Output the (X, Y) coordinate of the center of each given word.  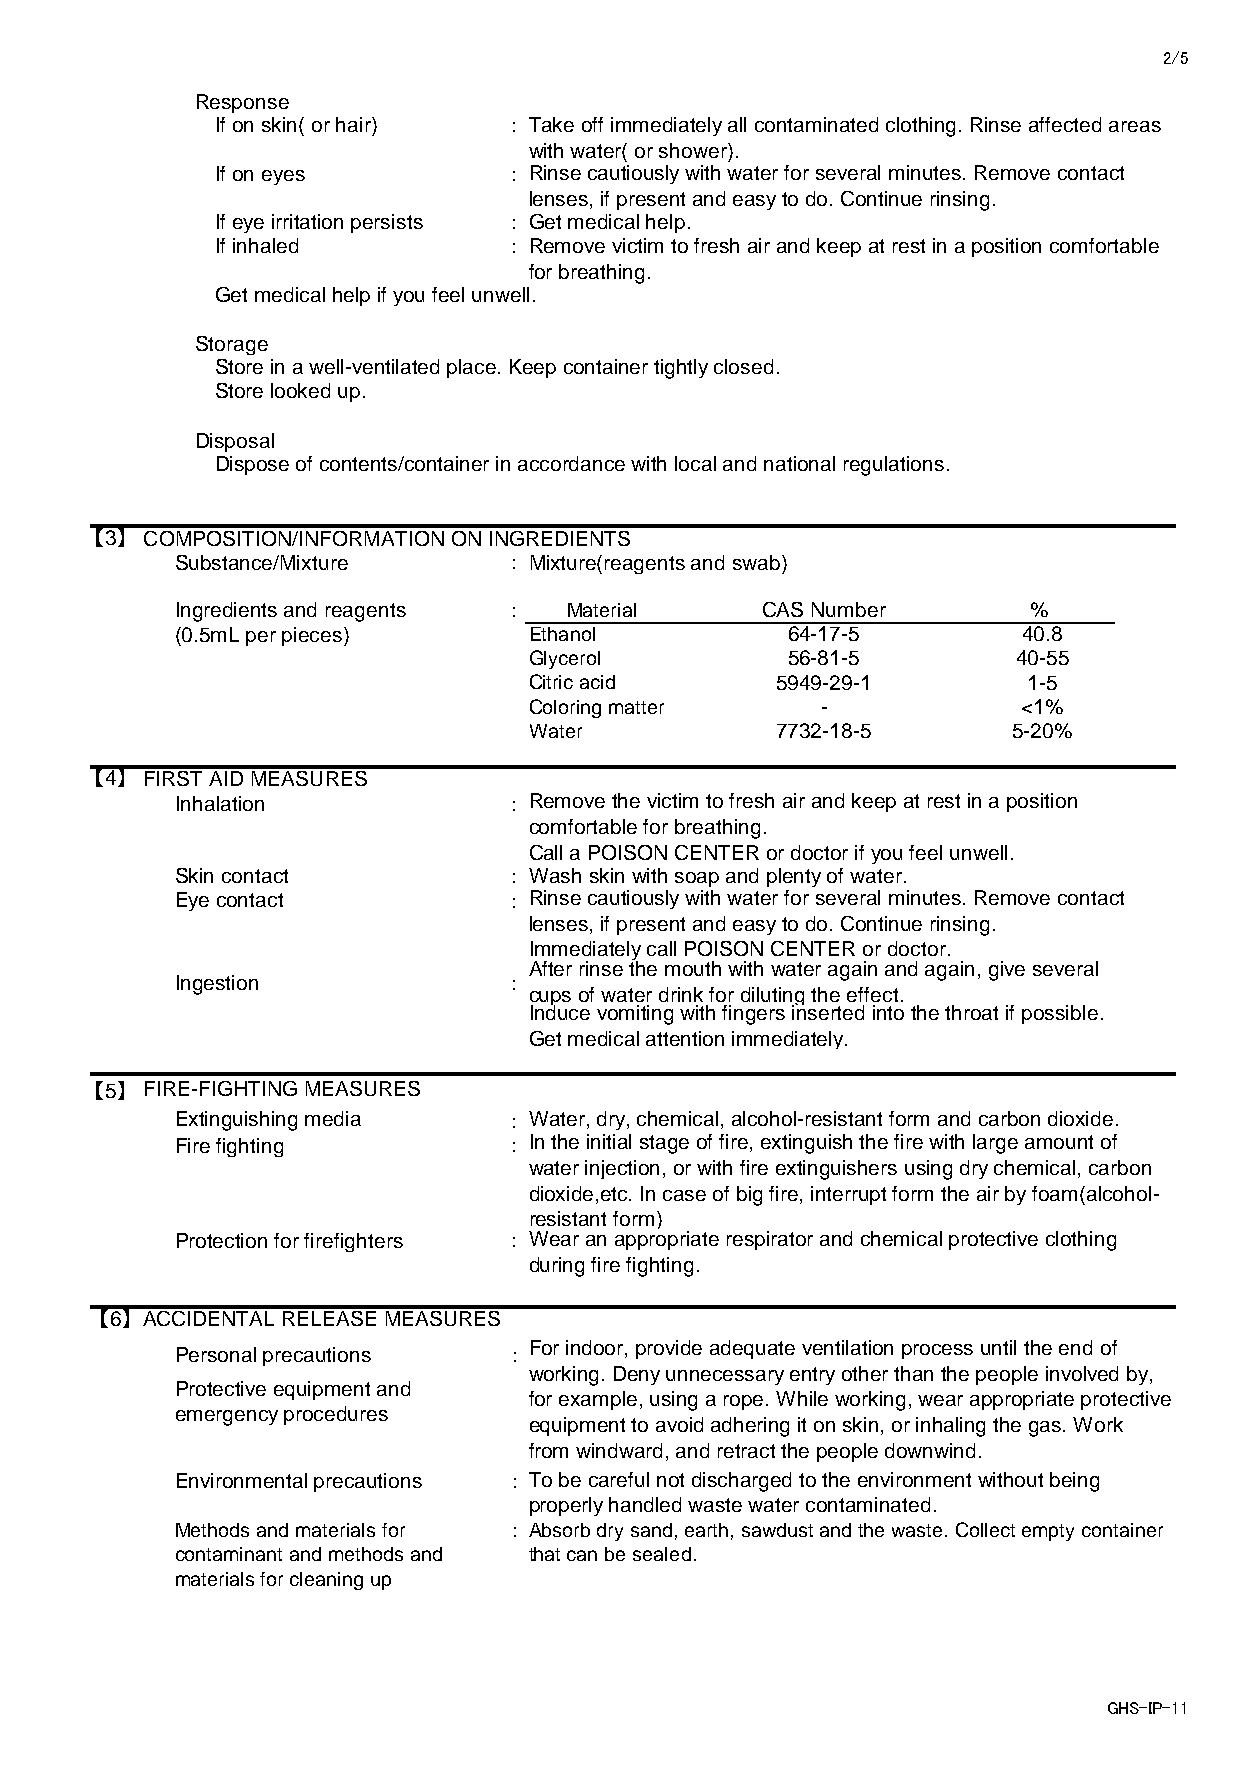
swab (756, 562)
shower (694, 150)
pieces (313, 636)
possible (1060, 1014)
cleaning (326, 1581)
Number (849, 609)
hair (354, 124)
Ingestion (217, 985)
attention (685, 1038)
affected (1065, 124)
